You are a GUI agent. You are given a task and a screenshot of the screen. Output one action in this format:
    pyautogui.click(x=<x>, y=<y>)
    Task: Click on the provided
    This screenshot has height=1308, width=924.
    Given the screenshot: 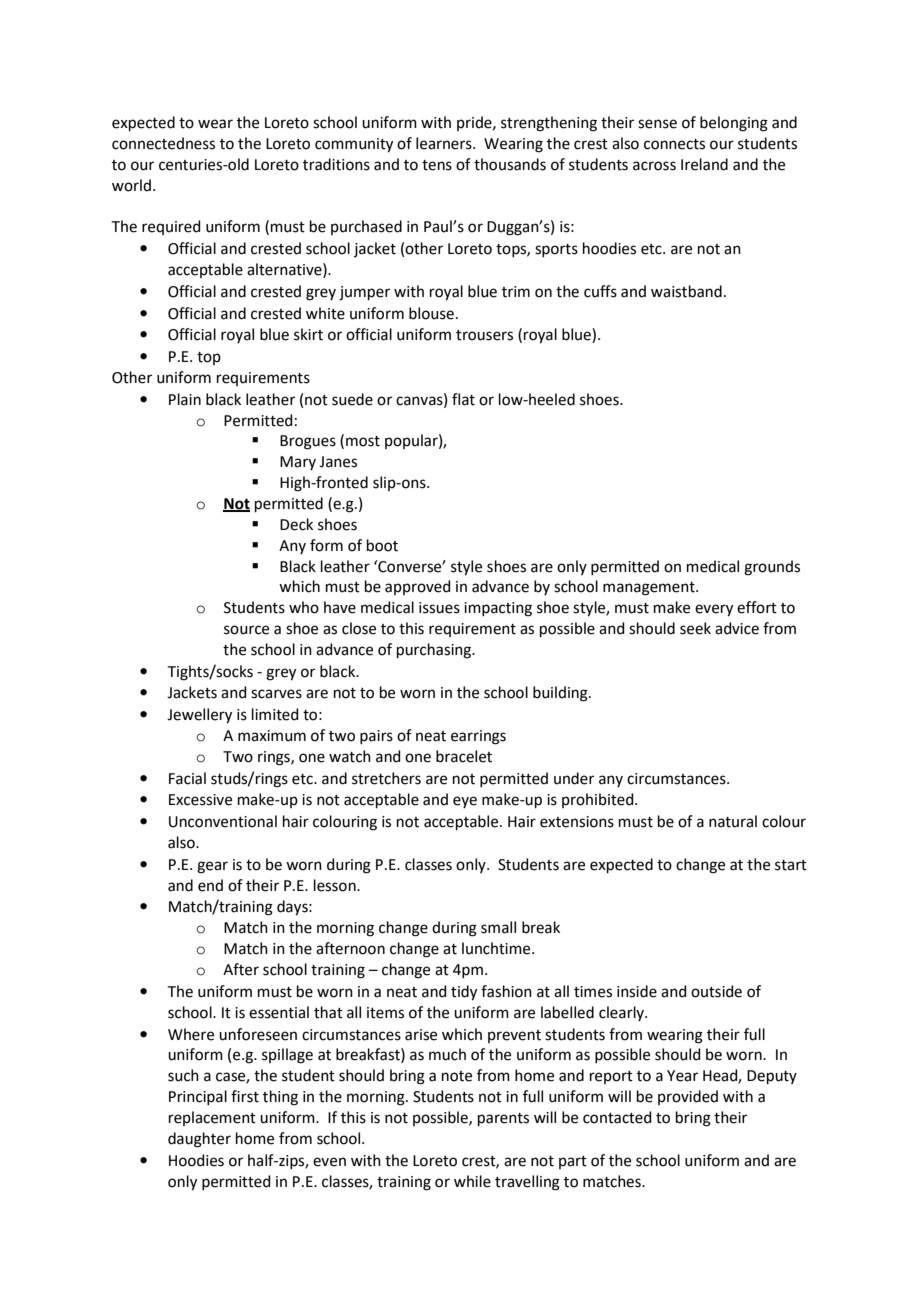 What is the action you would take?
    pyautogui.click(x=688, y=1097)
